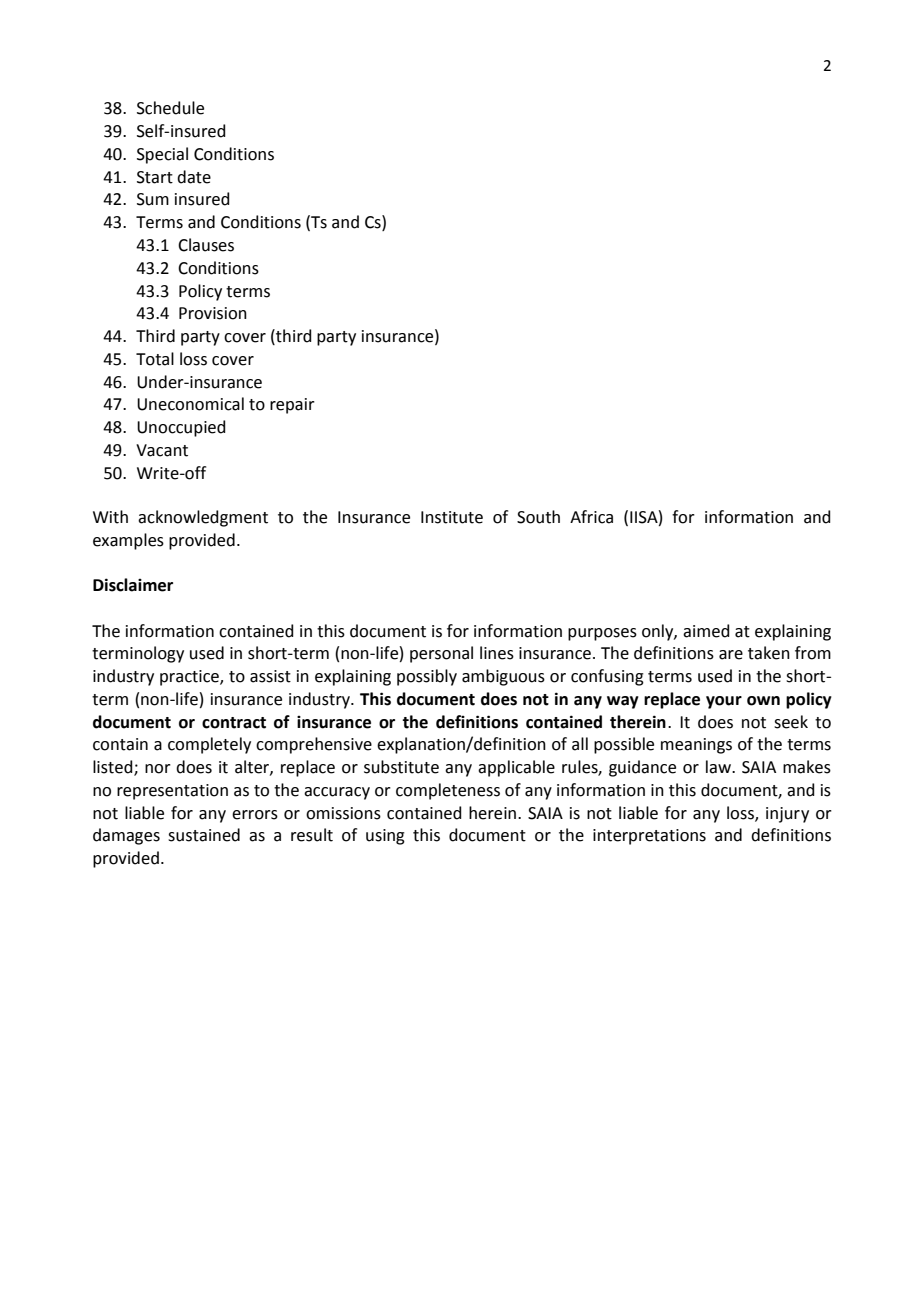 This page has height=1308, width=924. I want to click on completeness, so click(448, 791).
